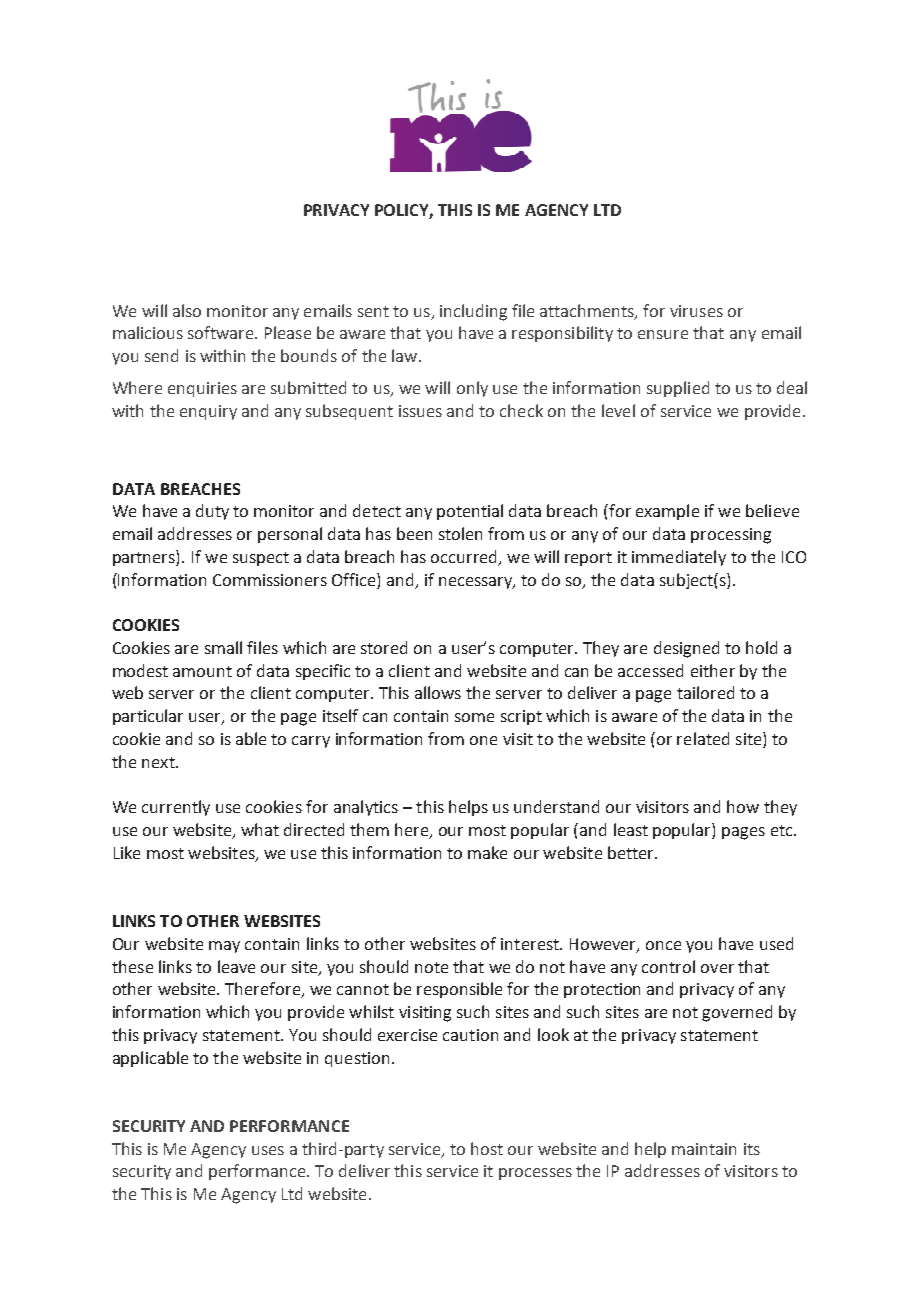 Image resolution: width=924 pixels, height=1308 pixels. I want to click on some, so click(474, 717).
